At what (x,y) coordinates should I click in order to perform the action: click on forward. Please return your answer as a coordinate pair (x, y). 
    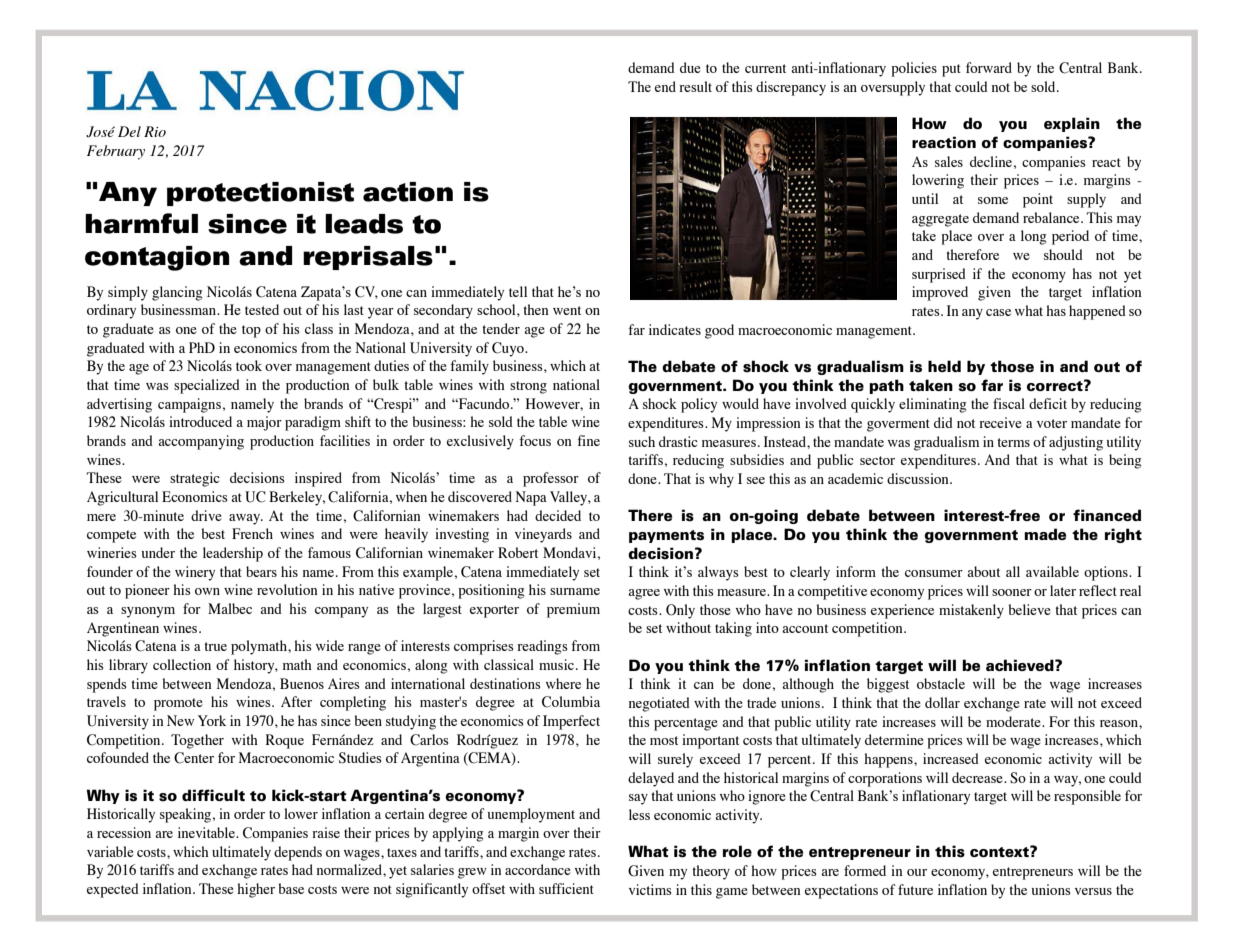
    Looking at the image, I should click on (989, 67).
